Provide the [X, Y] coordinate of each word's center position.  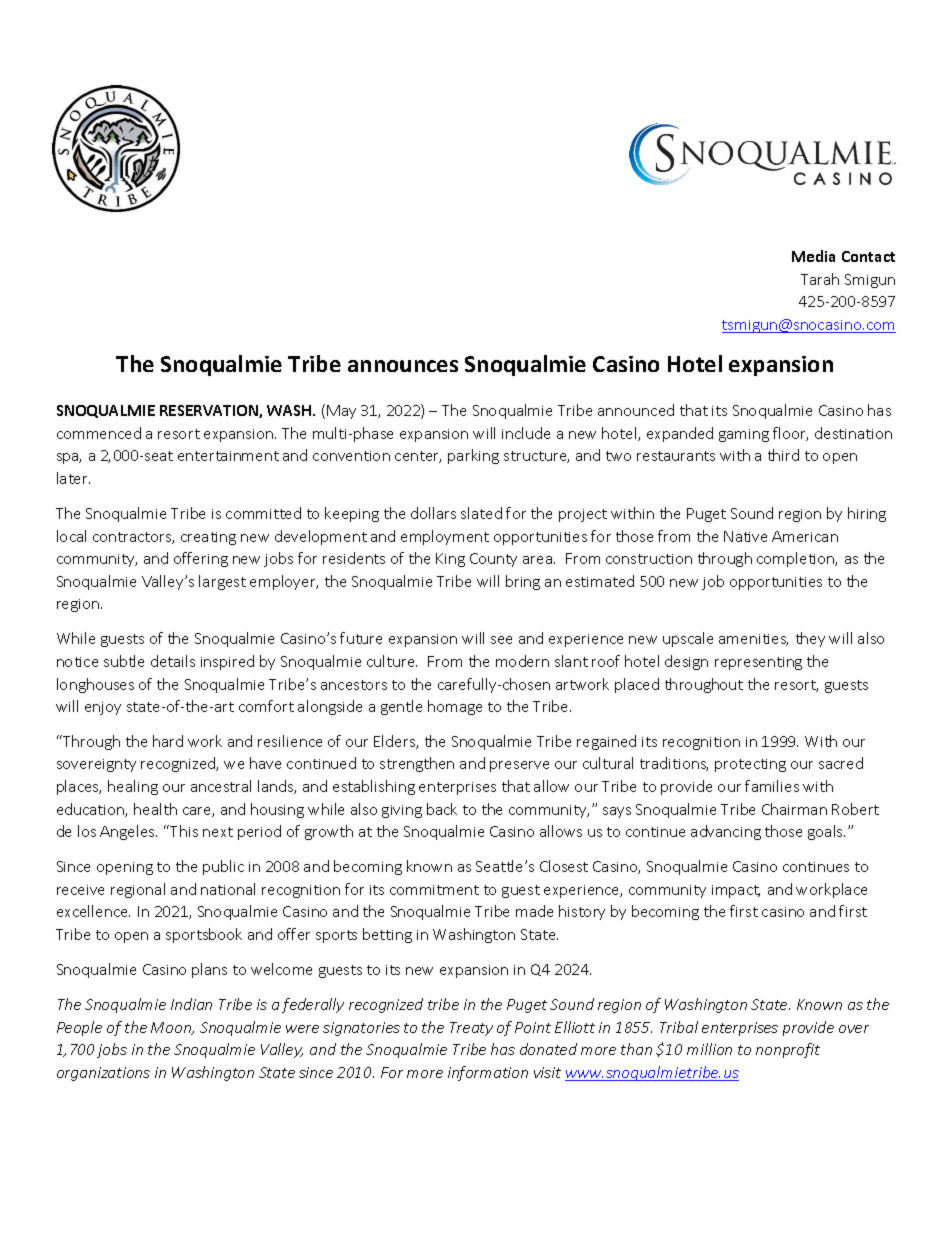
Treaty [471, 1029]
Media [813, 256]
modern [522, 661]
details [173, 661]
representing [758, 663]
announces [403, 366]
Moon [172, 1028]
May [341, 412]
